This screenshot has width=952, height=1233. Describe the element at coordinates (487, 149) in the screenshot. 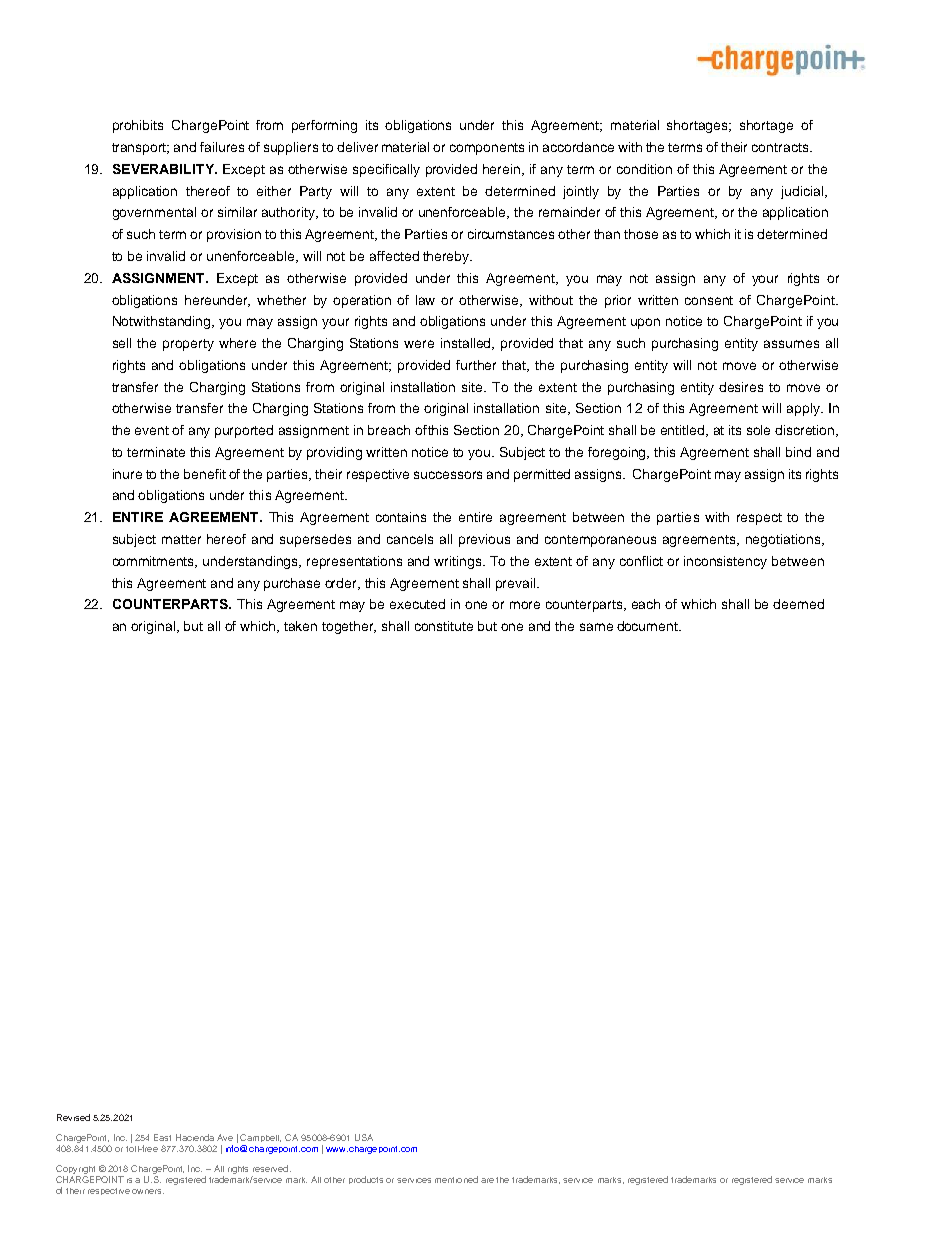

I see `components` at that location.
